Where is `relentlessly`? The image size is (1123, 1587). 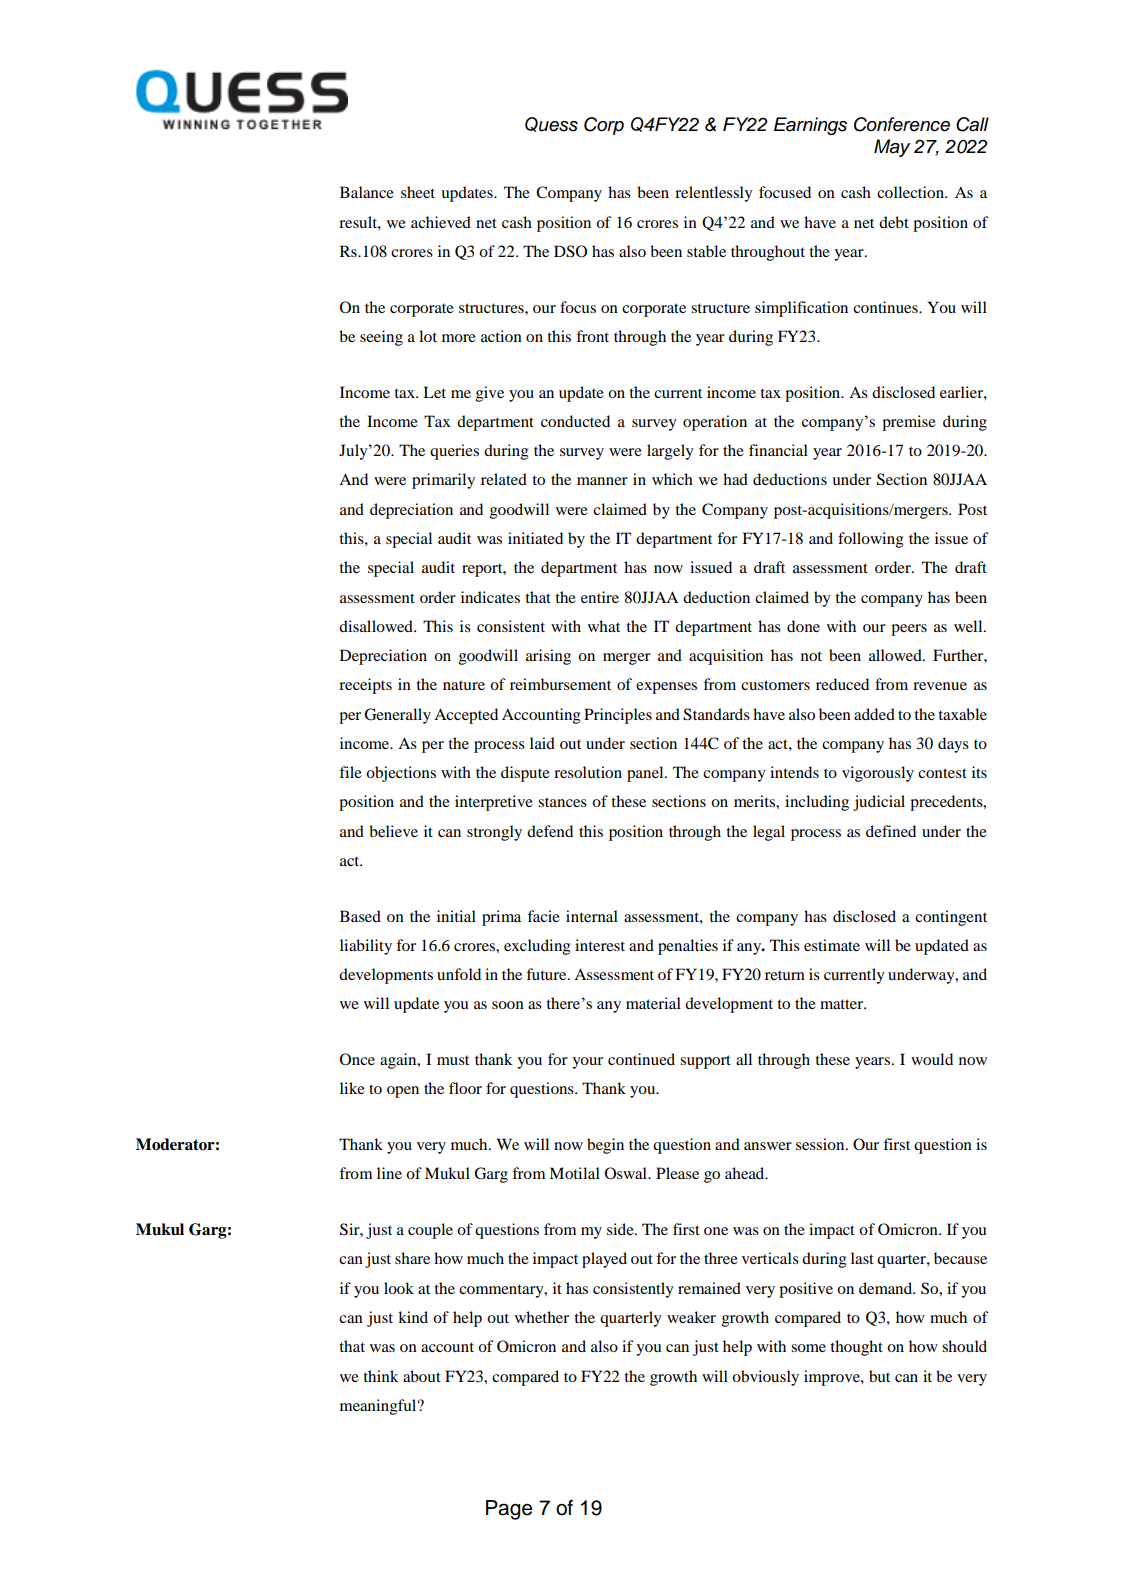 relentlessly is located at coordinates (714, 194).
